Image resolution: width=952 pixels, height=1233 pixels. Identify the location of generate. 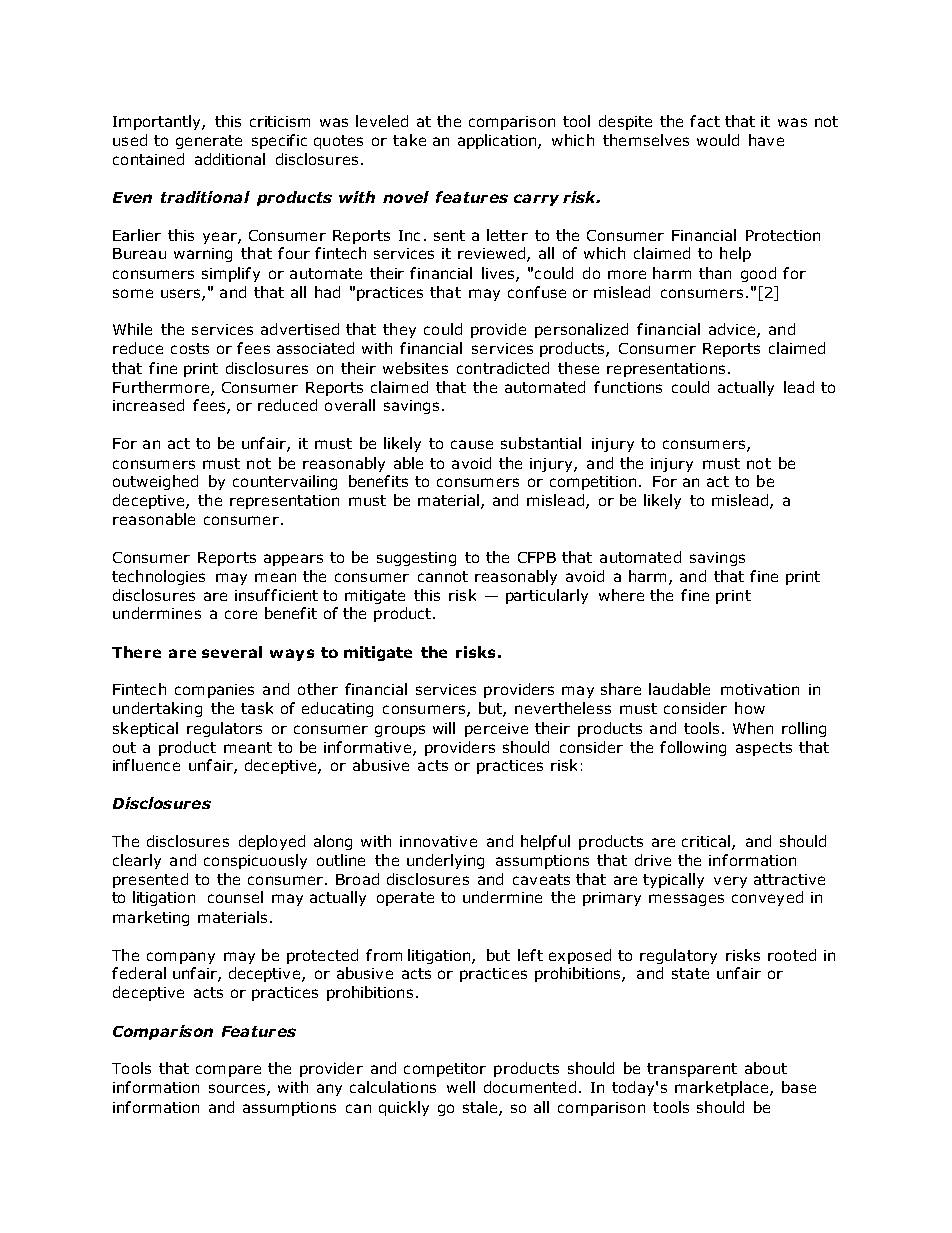
(209, 142).
